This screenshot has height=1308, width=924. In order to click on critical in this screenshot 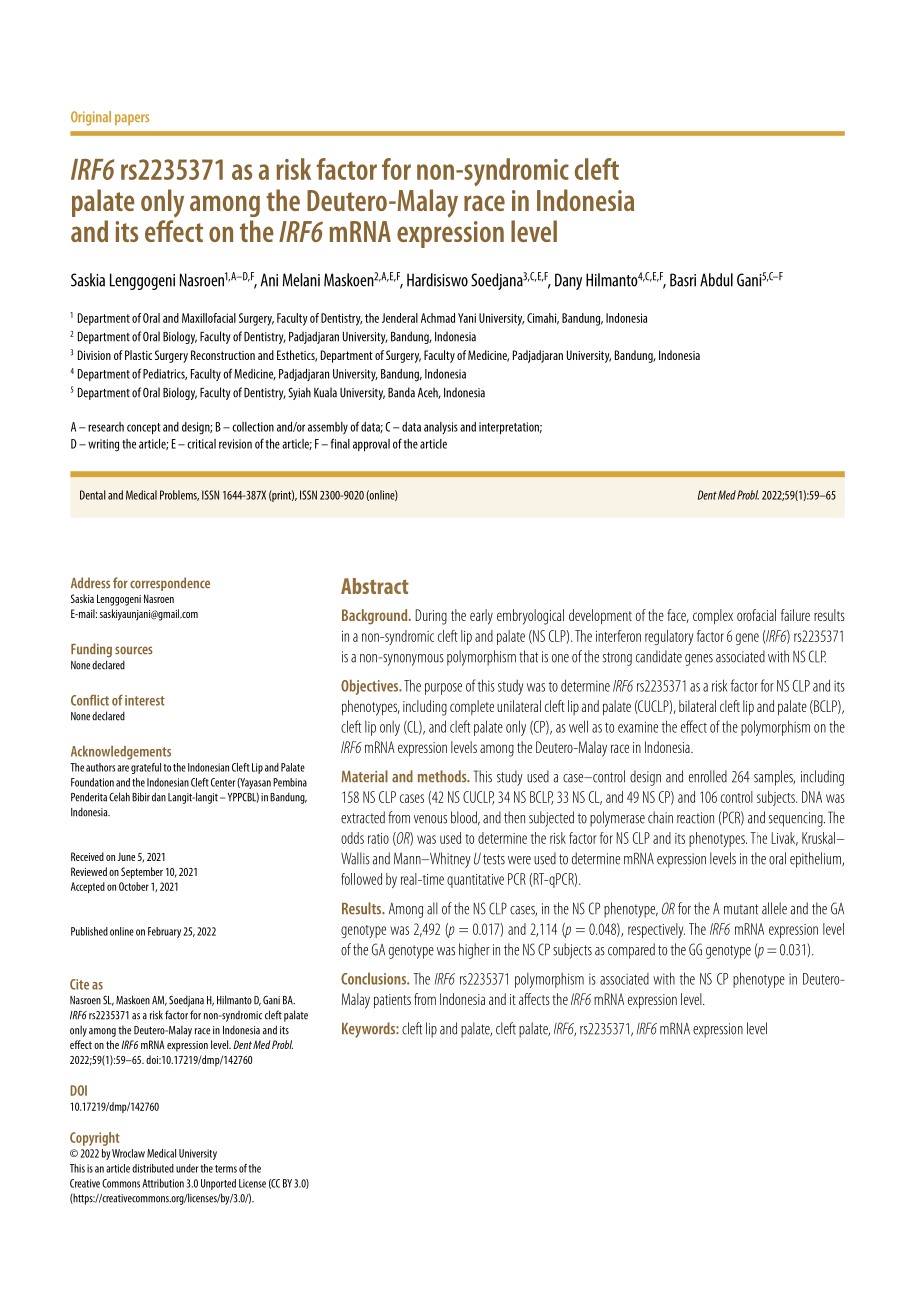, I will do `click(201, 444)`.
